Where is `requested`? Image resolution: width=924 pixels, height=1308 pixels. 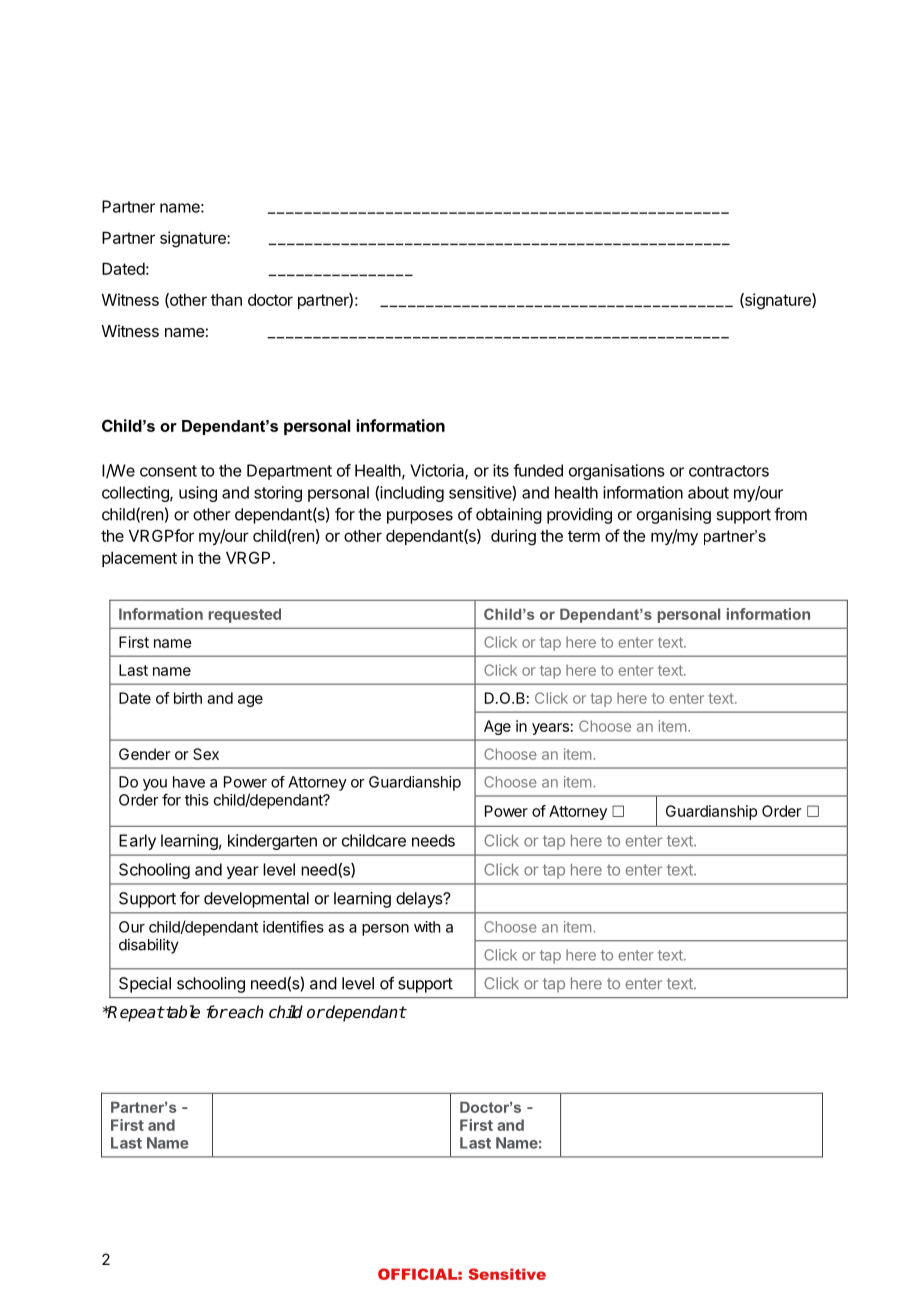 requested is located at coordinates (245, 615).
